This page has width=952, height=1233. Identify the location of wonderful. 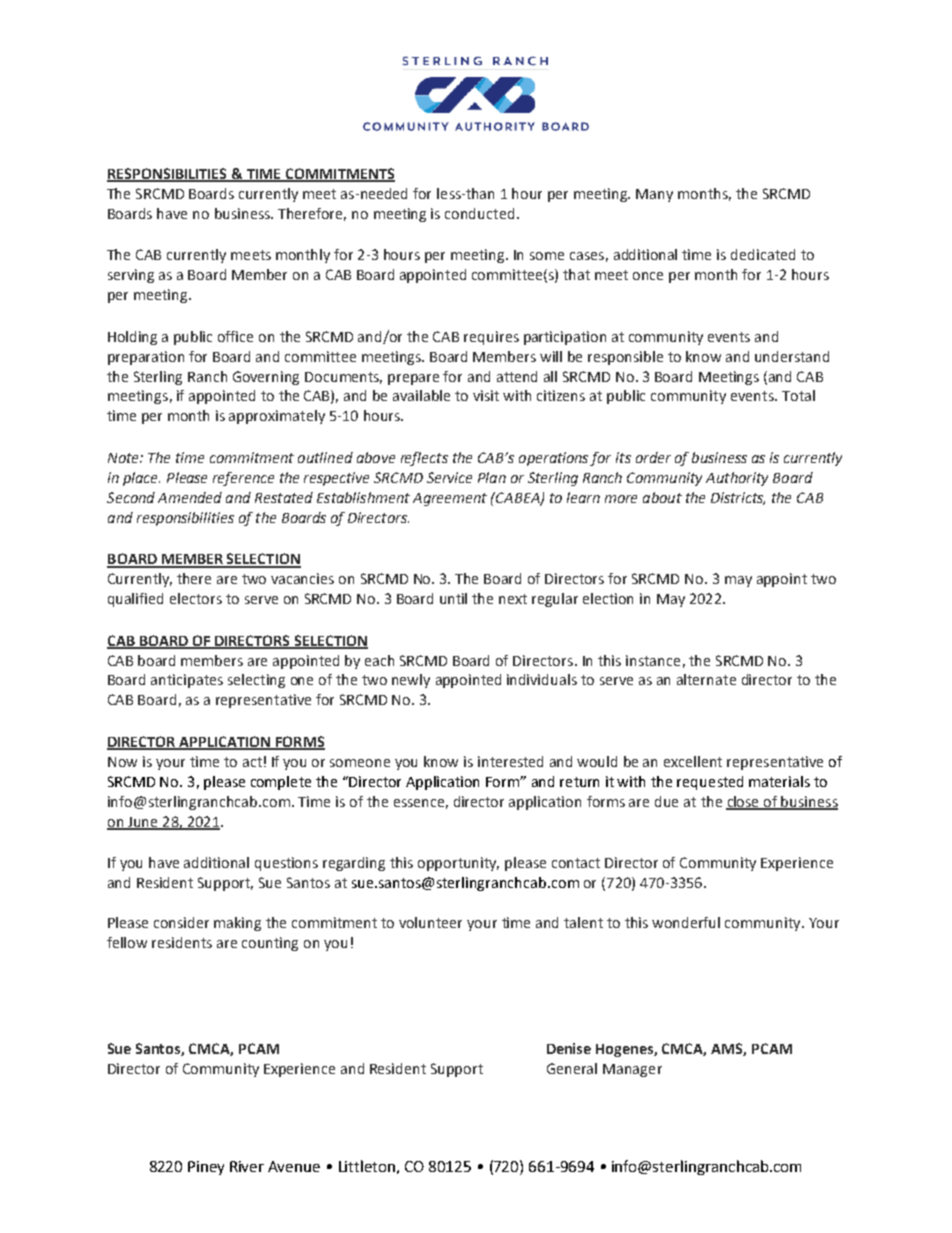
(686, 922).
